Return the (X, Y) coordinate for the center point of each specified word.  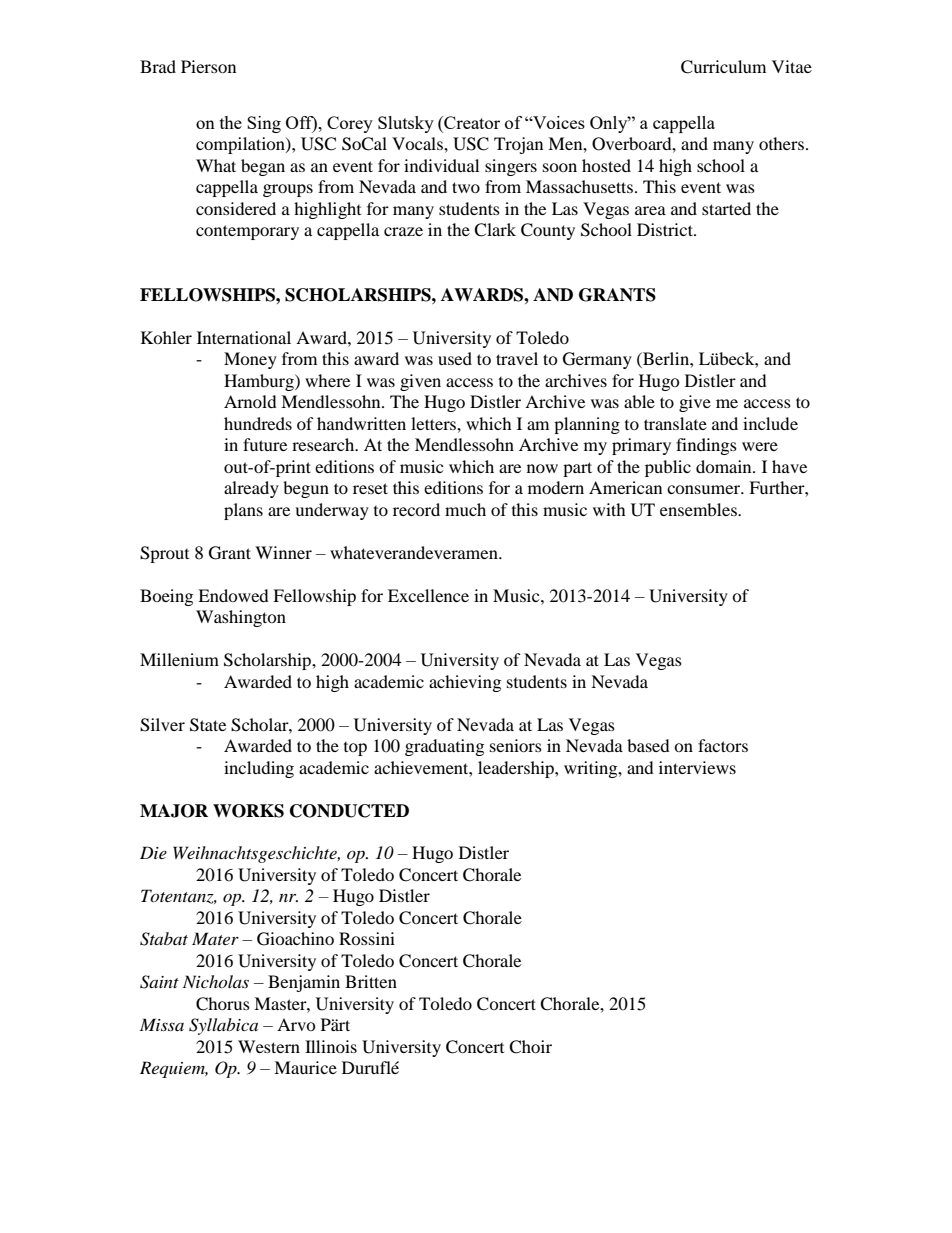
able (639, 401)
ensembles (699, 509)
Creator (471, 124)
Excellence (428, 595)
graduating (444, 747)
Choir (530, 1047)
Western (269, 1046)
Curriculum (723, 67)
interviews (697, 767)
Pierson (208, 66)
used (455, 358)
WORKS (248, 811)
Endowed (233, 595)
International (244, 337)
